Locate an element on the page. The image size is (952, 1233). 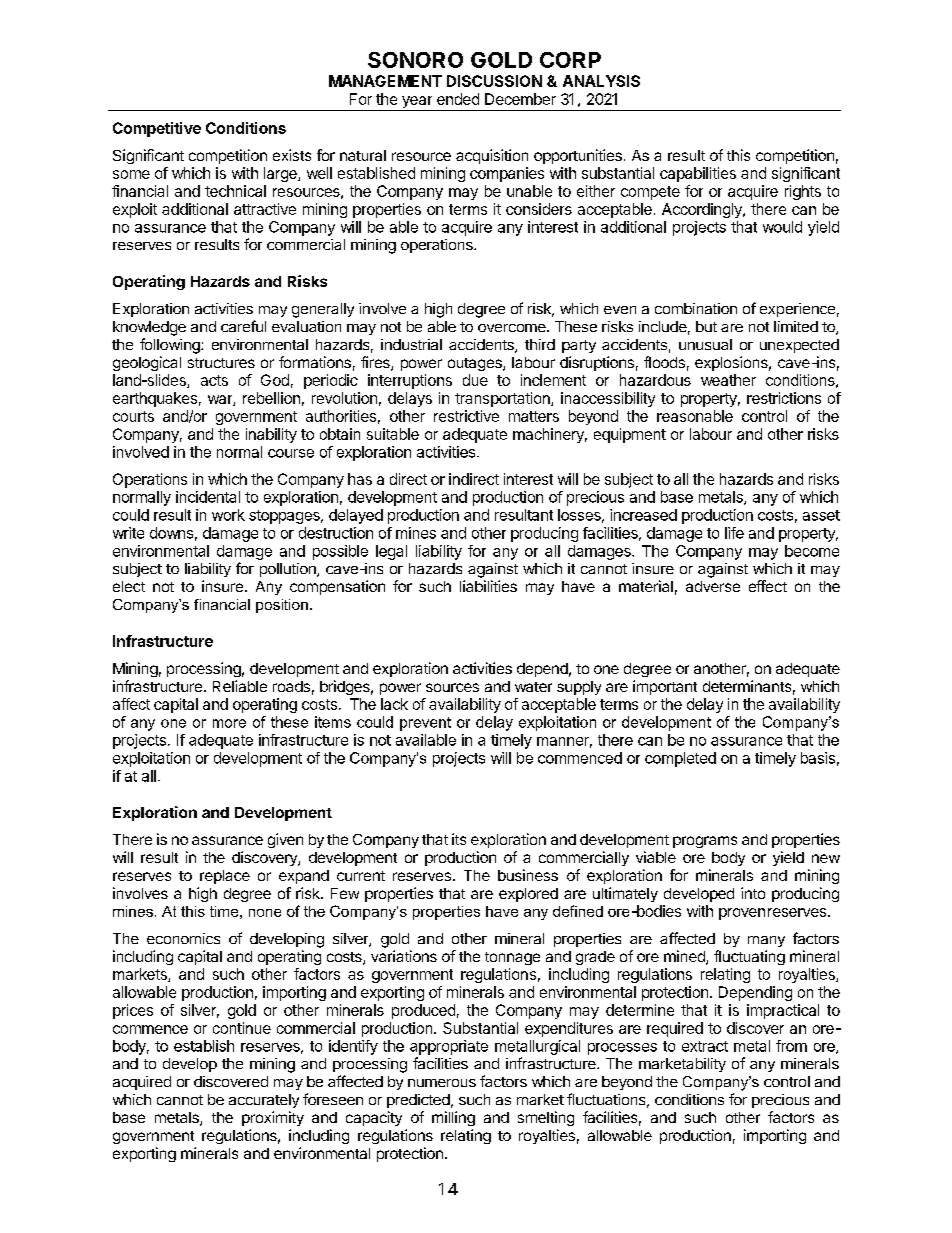
restrictive is located at coordinates (466, 416).
